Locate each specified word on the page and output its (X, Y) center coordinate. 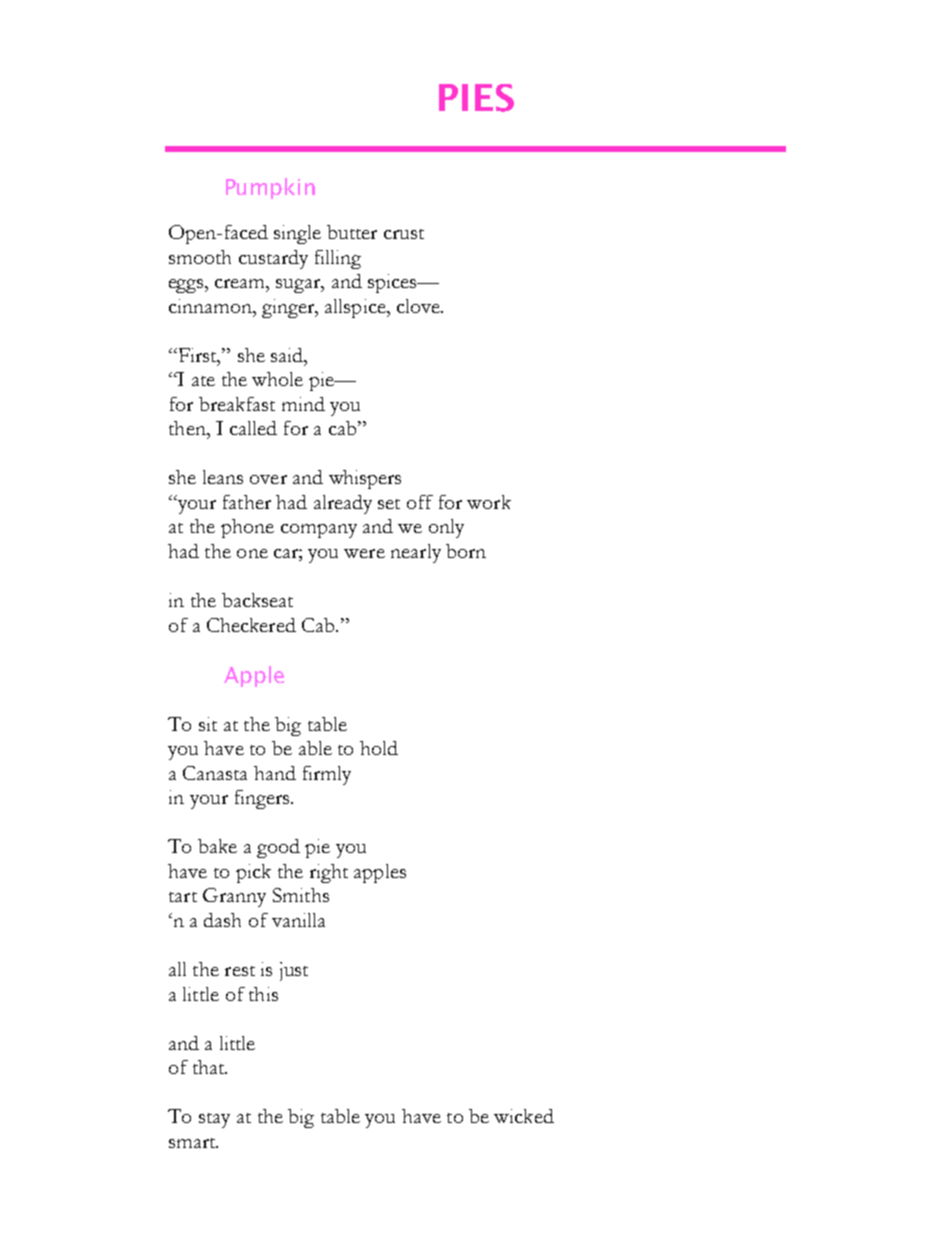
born (466, 551)
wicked (524, 1116)
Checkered (251, 625)
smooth (200, 257)
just (294, 971)
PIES (476, 98)
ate (203, 381)
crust (404, 234)
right (329, 873)
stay (214, 1120)
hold (379, 748)
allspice (356, 308)
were (364, 553)
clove (419, 306)
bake (217, 846)
